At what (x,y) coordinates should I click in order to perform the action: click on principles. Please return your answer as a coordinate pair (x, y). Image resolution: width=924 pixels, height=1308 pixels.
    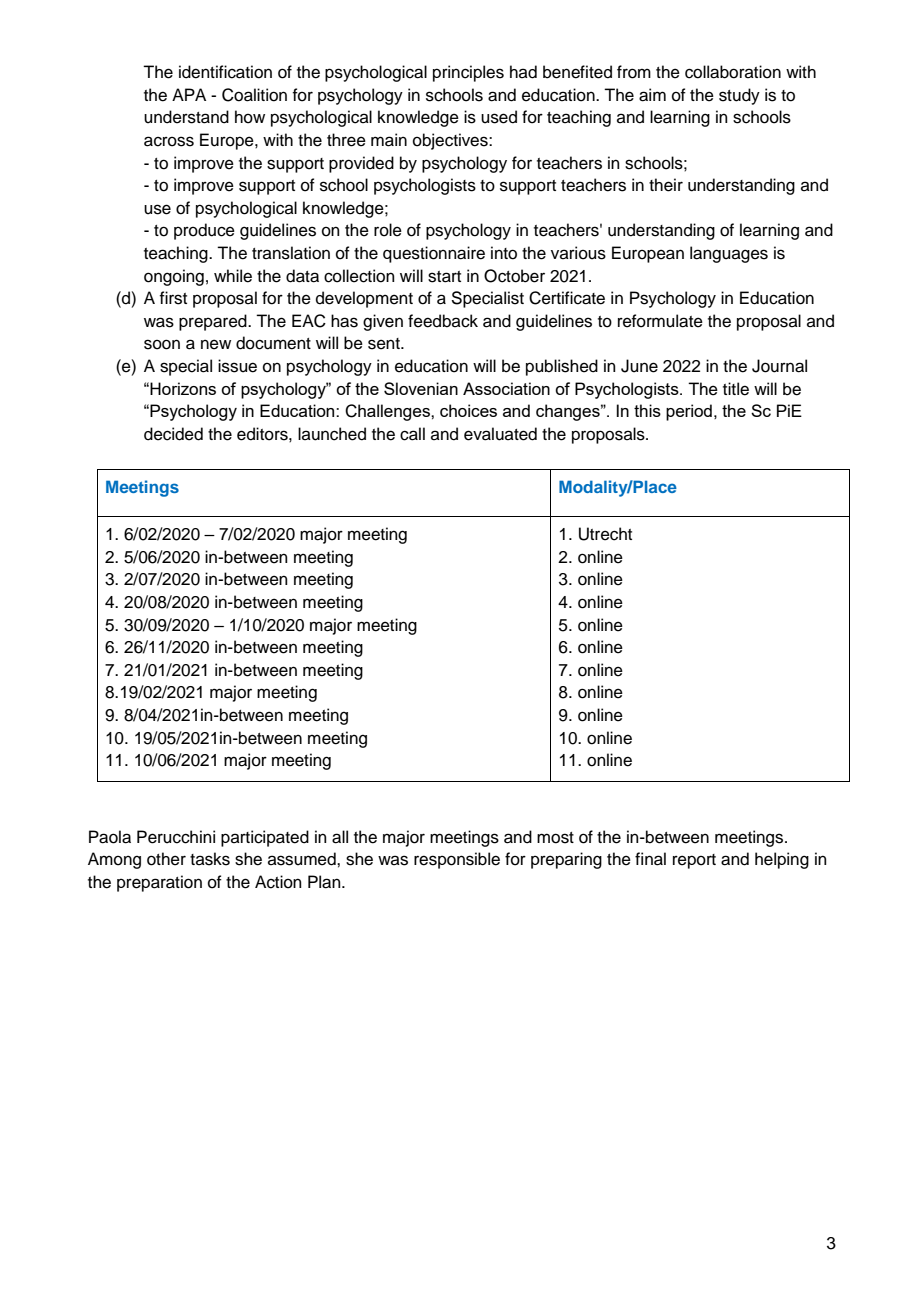
    Looking at the image, I should click on (468, 73).
